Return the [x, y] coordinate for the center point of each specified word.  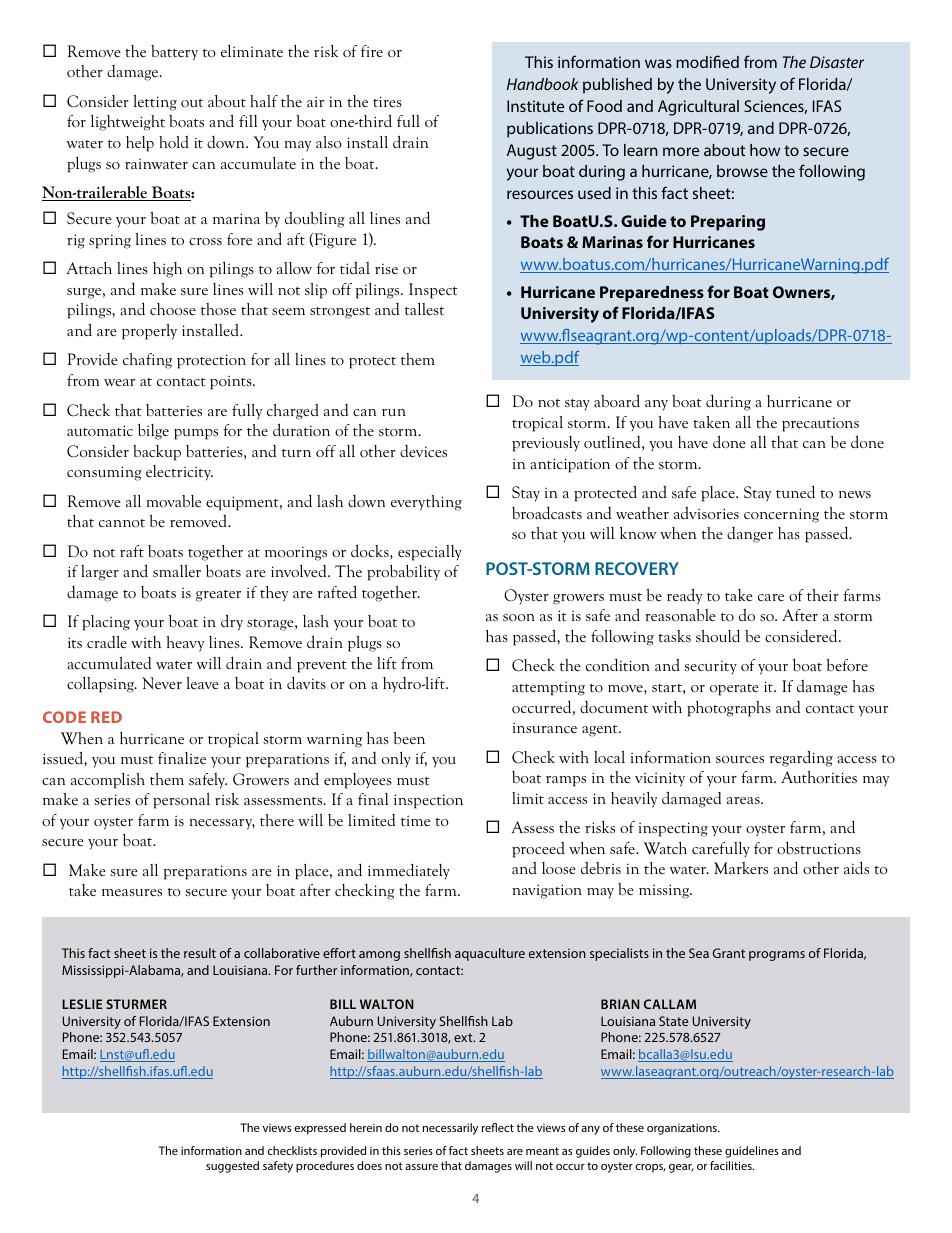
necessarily [450, 1129]
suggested [232, 1167]
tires [387, 101]
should [718, 636]
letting [155, 103]
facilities [732, 1165]
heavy [185, 644]
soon [519, 617]
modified [707, 61]
